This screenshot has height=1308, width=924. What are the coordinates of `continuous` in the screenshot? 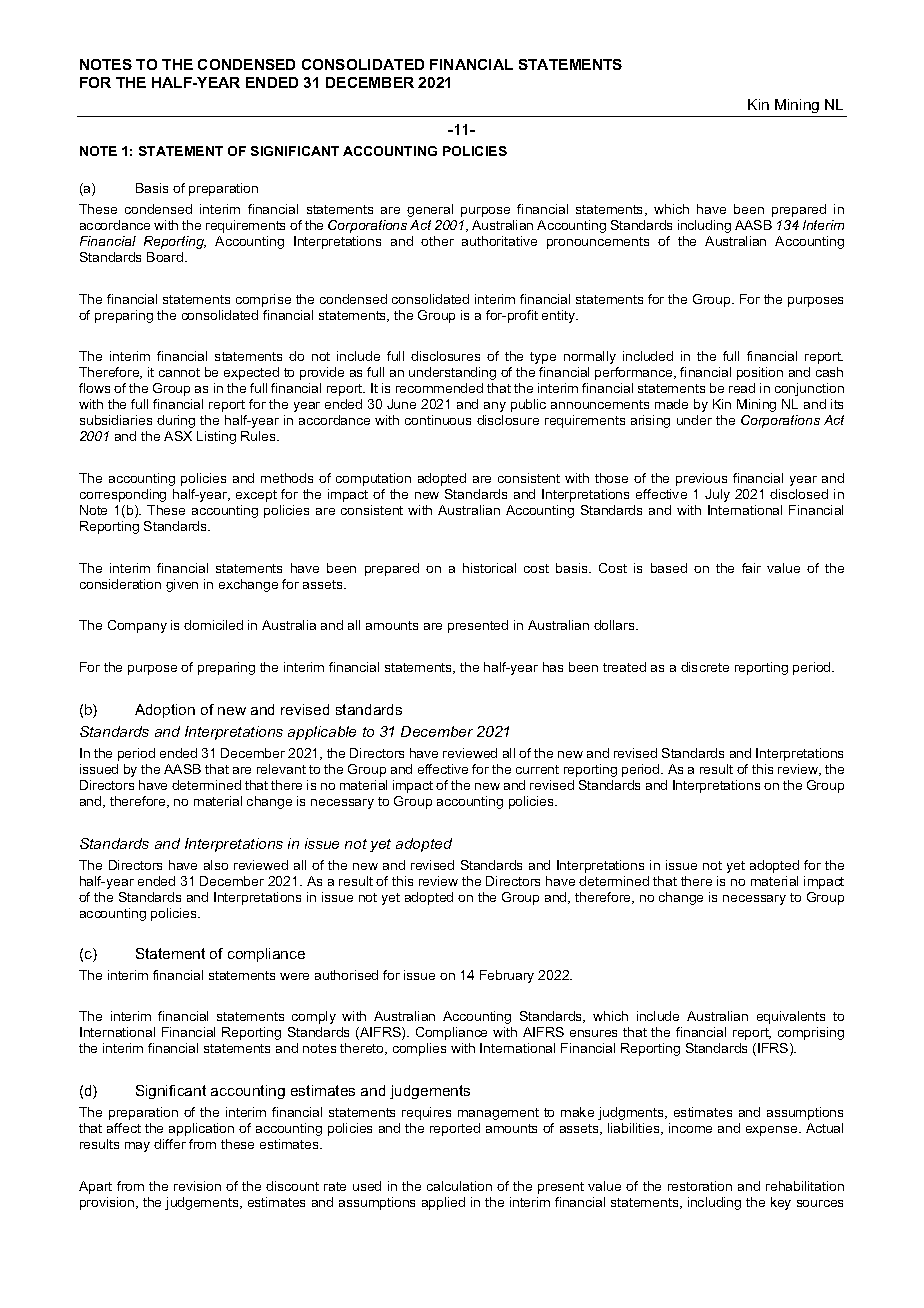 It's located at (438, 420).
